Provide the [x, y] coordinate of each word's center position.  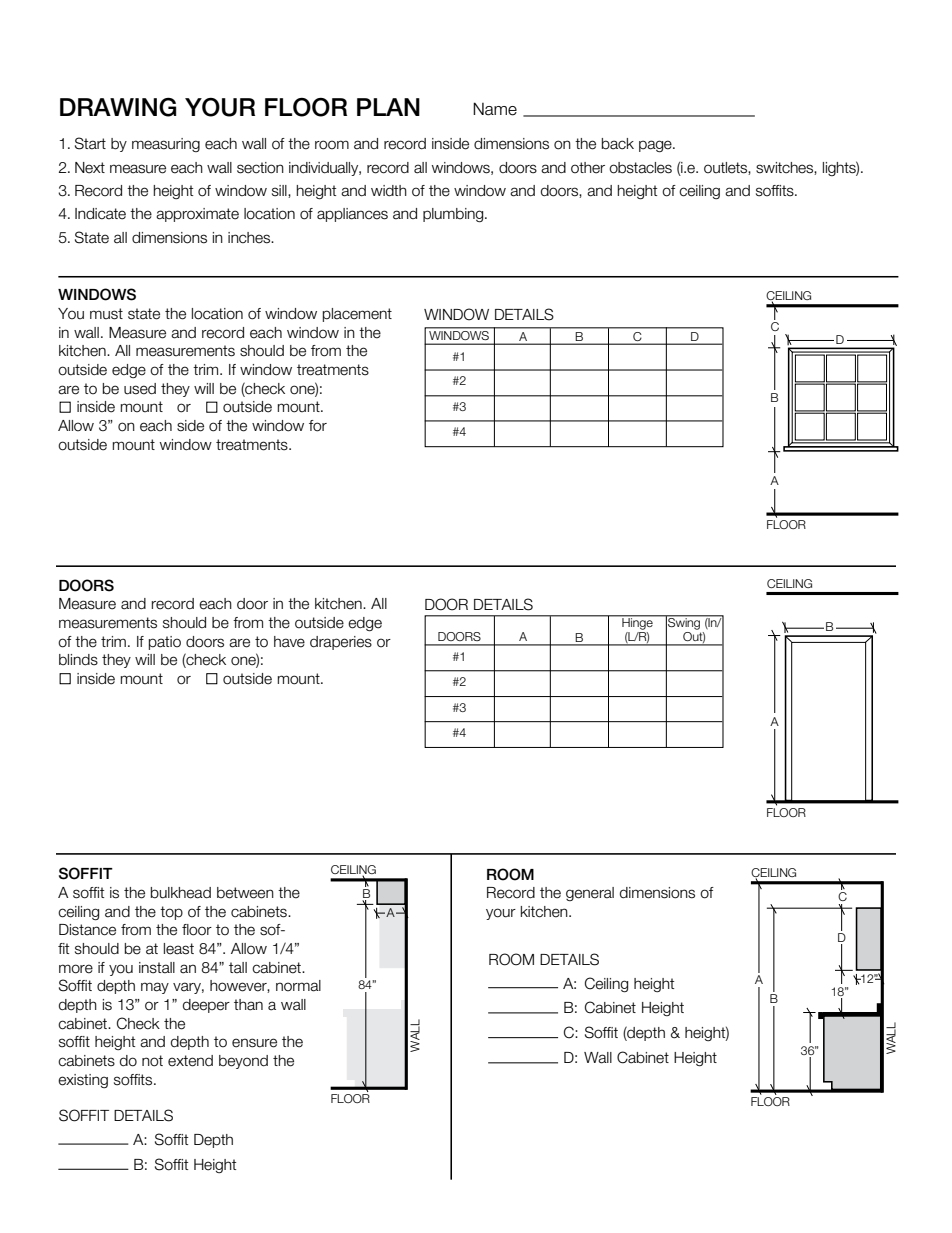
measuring [166, 145]
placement [357, 315]
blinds [78, 660]
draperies [341, 643]
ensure [254, 1043]
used [140, 389]
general [590, 894]
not [152, 1061]
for [318, 426]
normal [298, 986]
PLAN [388, 107]
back [618, 144]
